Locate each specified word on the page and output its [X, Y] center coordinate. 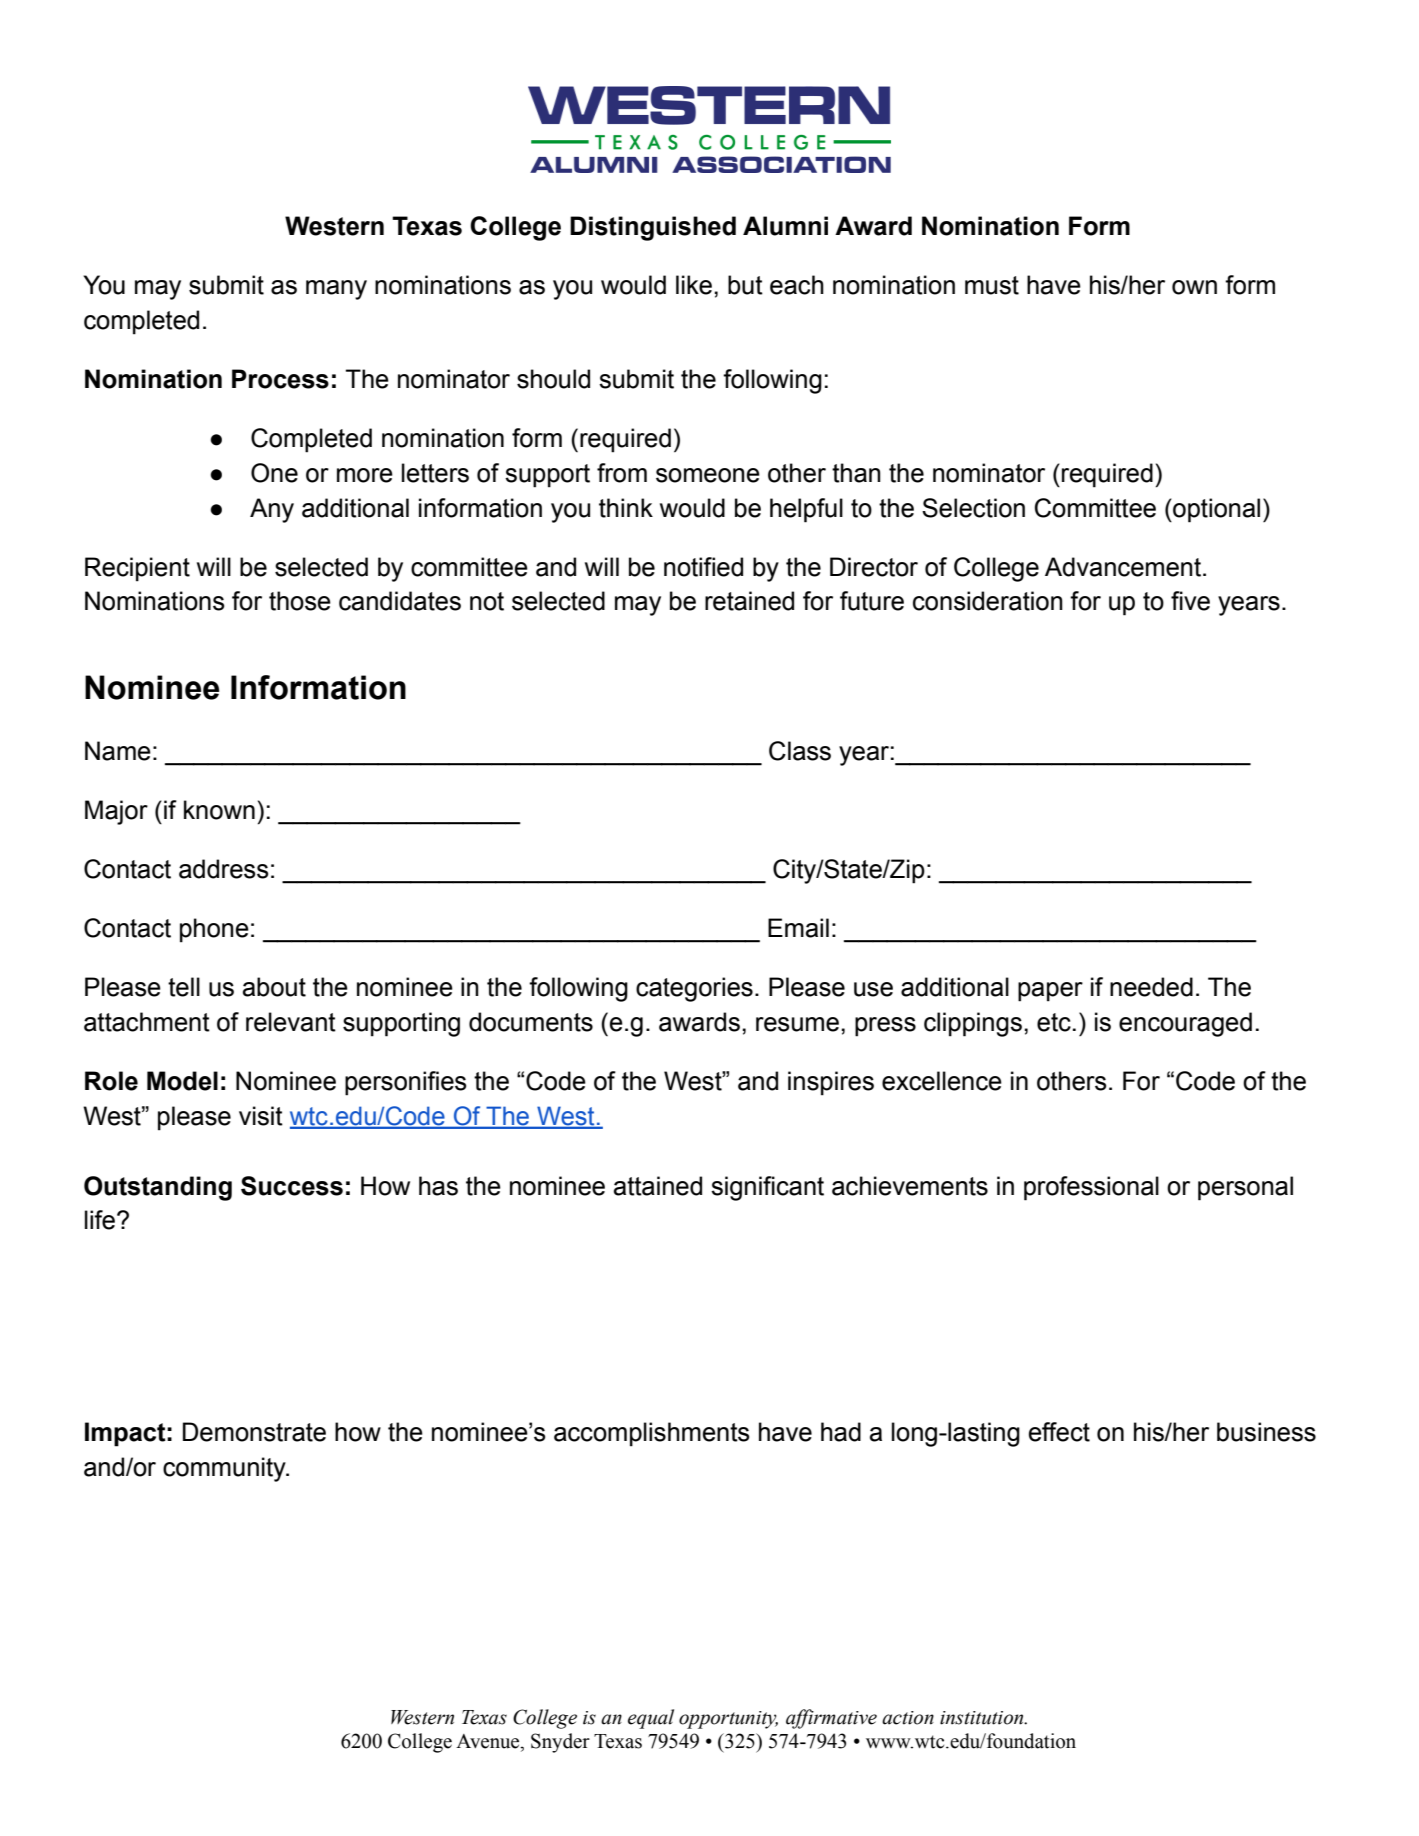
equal [651, 1719]
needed [1151, 987]
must [992, 285]
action [908, 1718]
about [274, 987]
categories [694, 989]
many [336, 290]
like [694, 285]
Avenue [489, 1742]
